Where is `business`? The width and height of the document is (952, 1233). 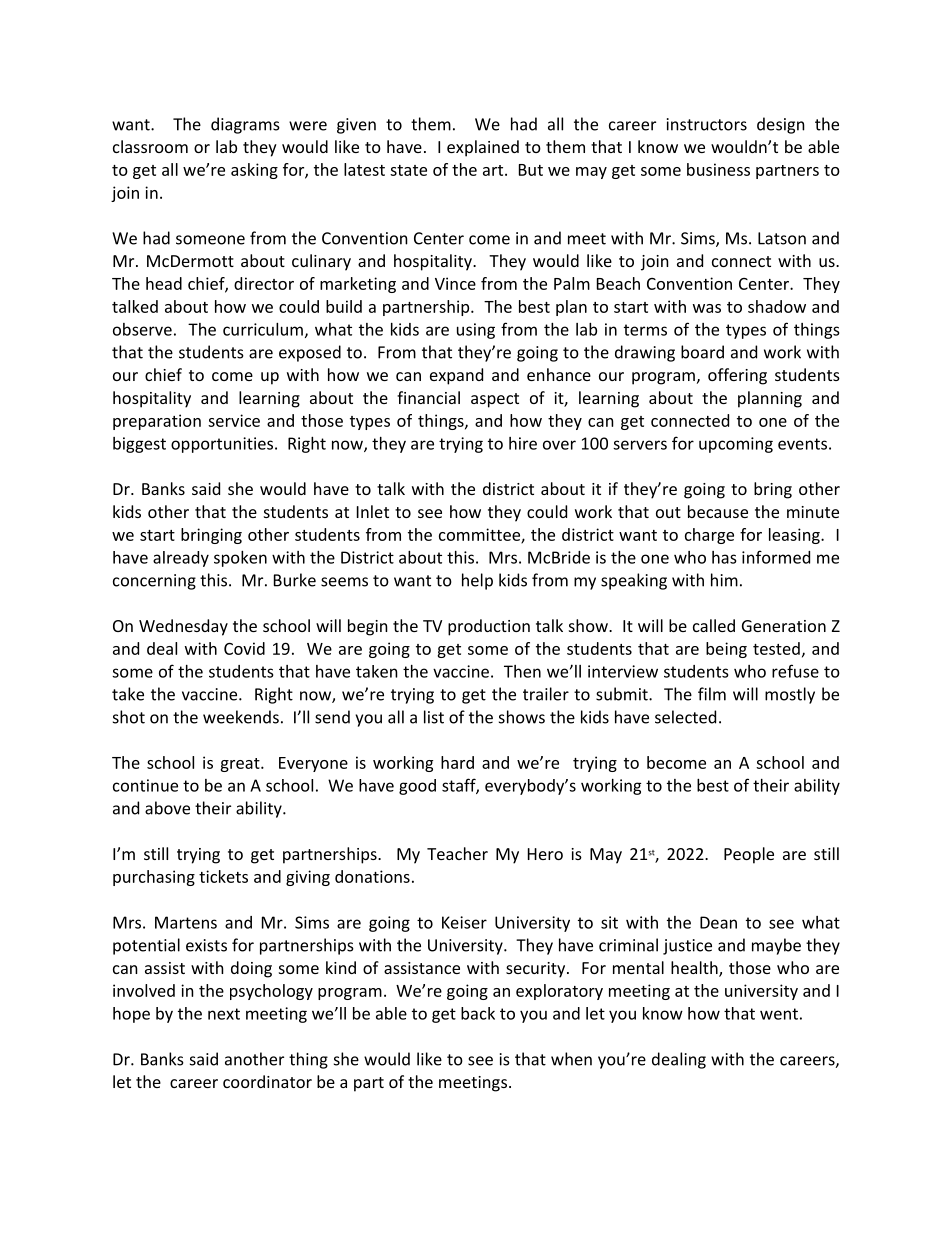 business is located at coordinates (718, 169).
